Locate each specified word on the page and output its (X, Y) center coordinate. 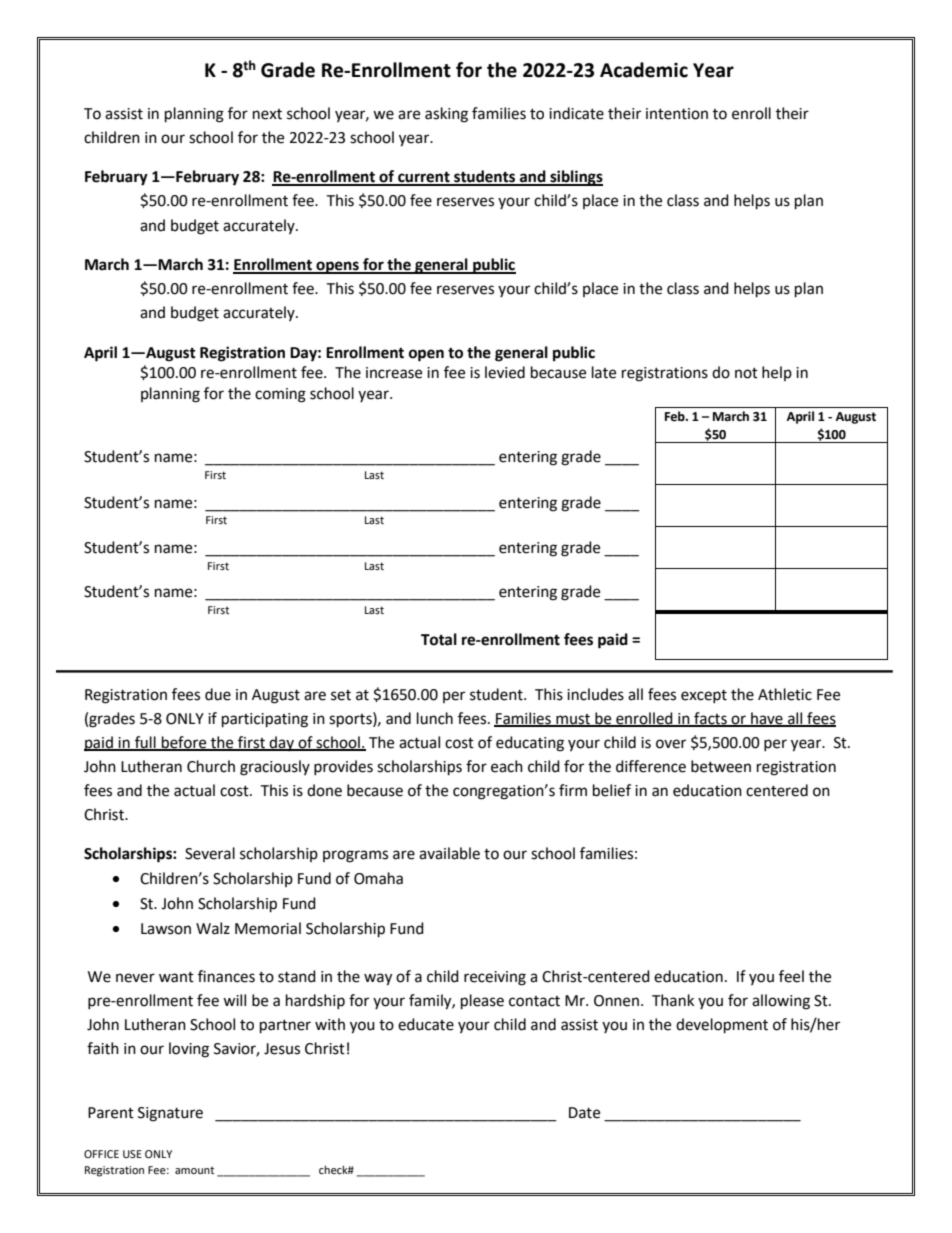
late (604, 372)
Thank (673, 1000)
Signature (170, 1114)
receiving (495, 978)
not (746, 373)
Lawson (166, 929)
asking (446, 115)
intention (677, 114)
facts (710, 719)
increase (394, 373)
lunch (435, 718)
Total (439, 639)
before (184, 743)
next (267, 114)
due (218, 694)
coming (280, 395)
